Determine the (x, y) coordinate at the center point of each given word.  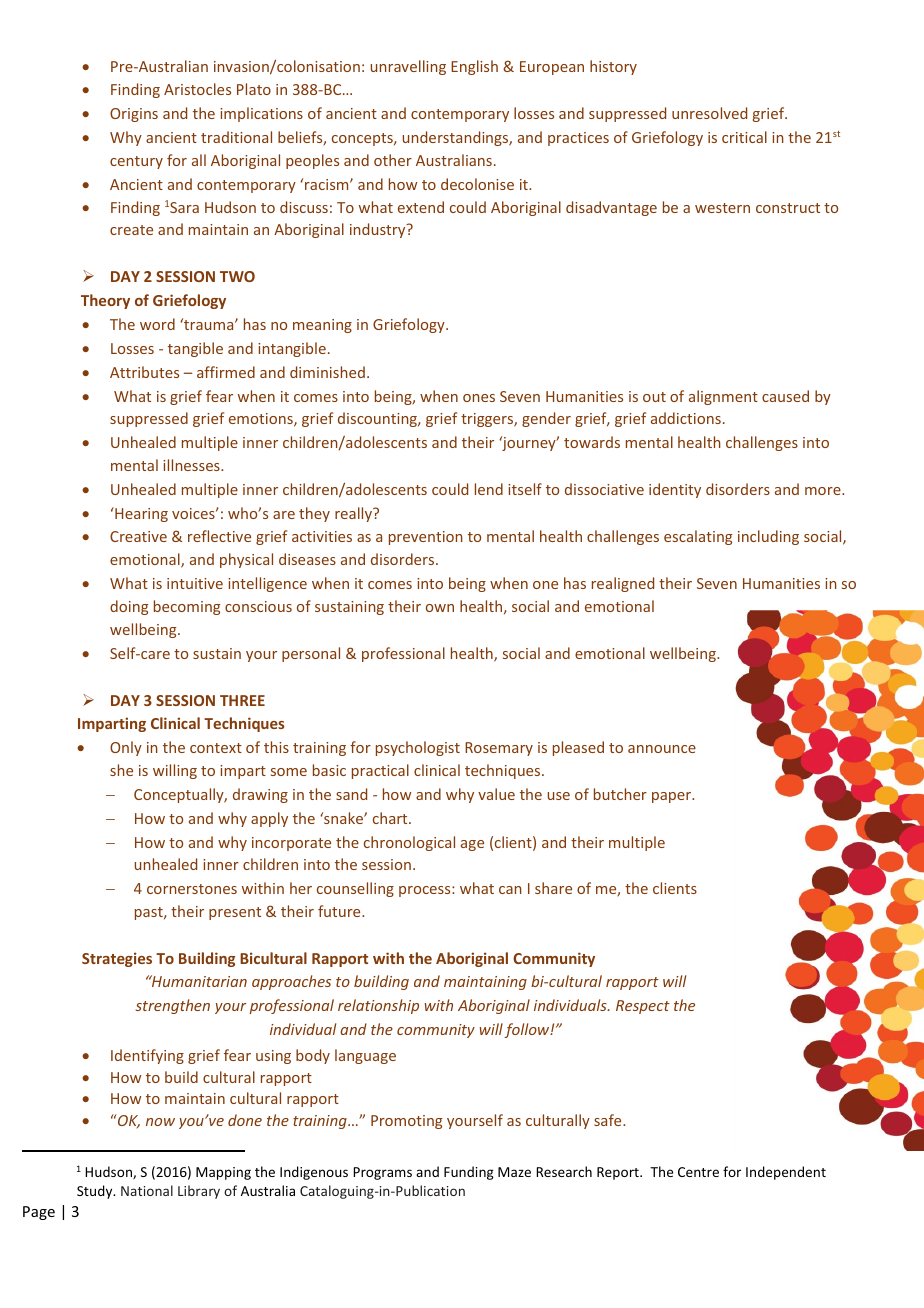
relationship (378, 1006)
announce (662, 749)
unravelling (408, 67)
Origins (134, 115)
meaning (322, 326)
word (157, 324)
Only (126, 748)
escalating (698, 537)
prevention (426, 538)
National (147, 1190)
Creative (138, 536)
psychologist (418, 748)
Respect (643, 1007)
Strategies (117, 959)
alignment (723, 397)
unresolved (709, 113)
